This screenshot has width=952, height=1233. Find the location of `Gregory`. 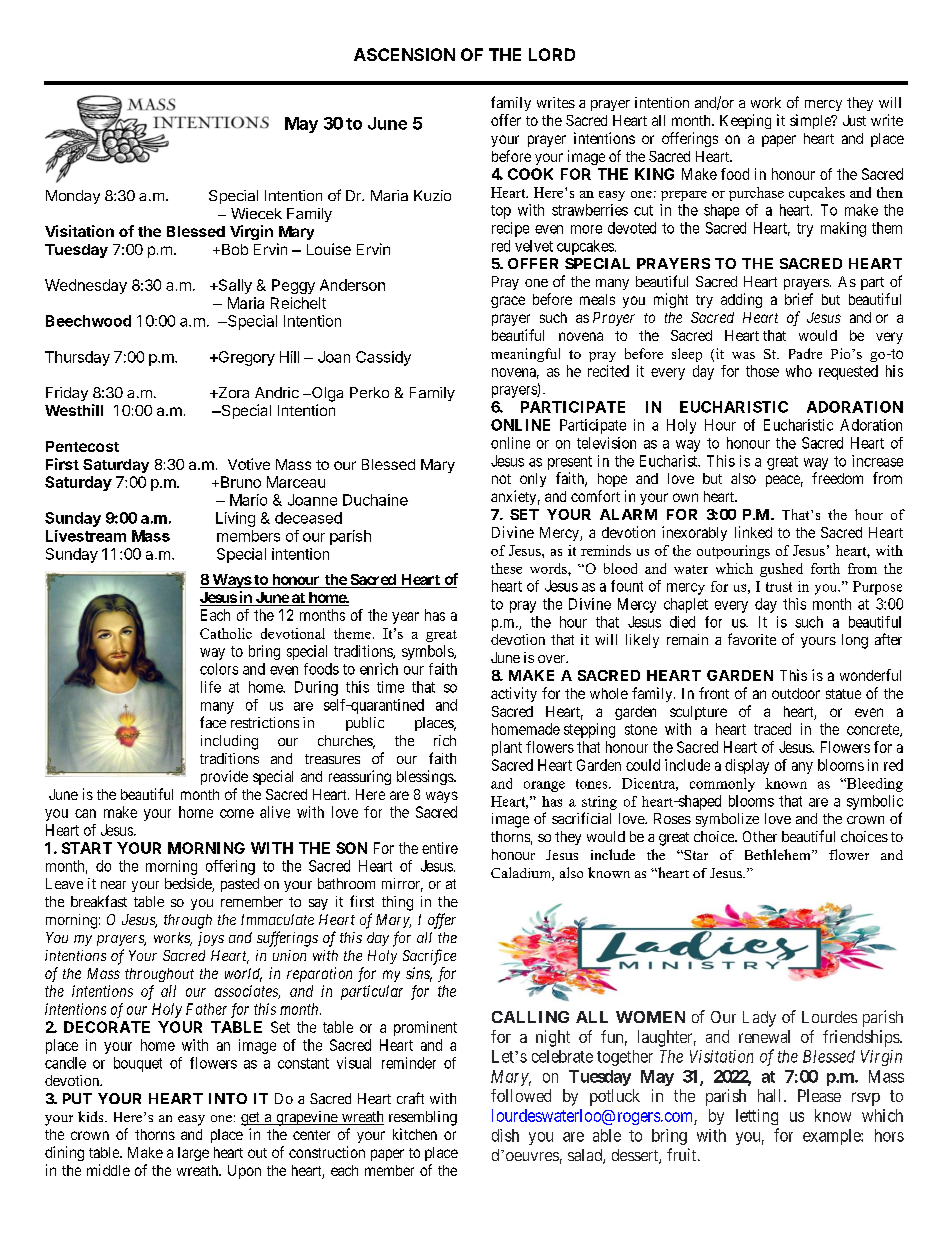

Gregory is located at coordinates (245, 358).
